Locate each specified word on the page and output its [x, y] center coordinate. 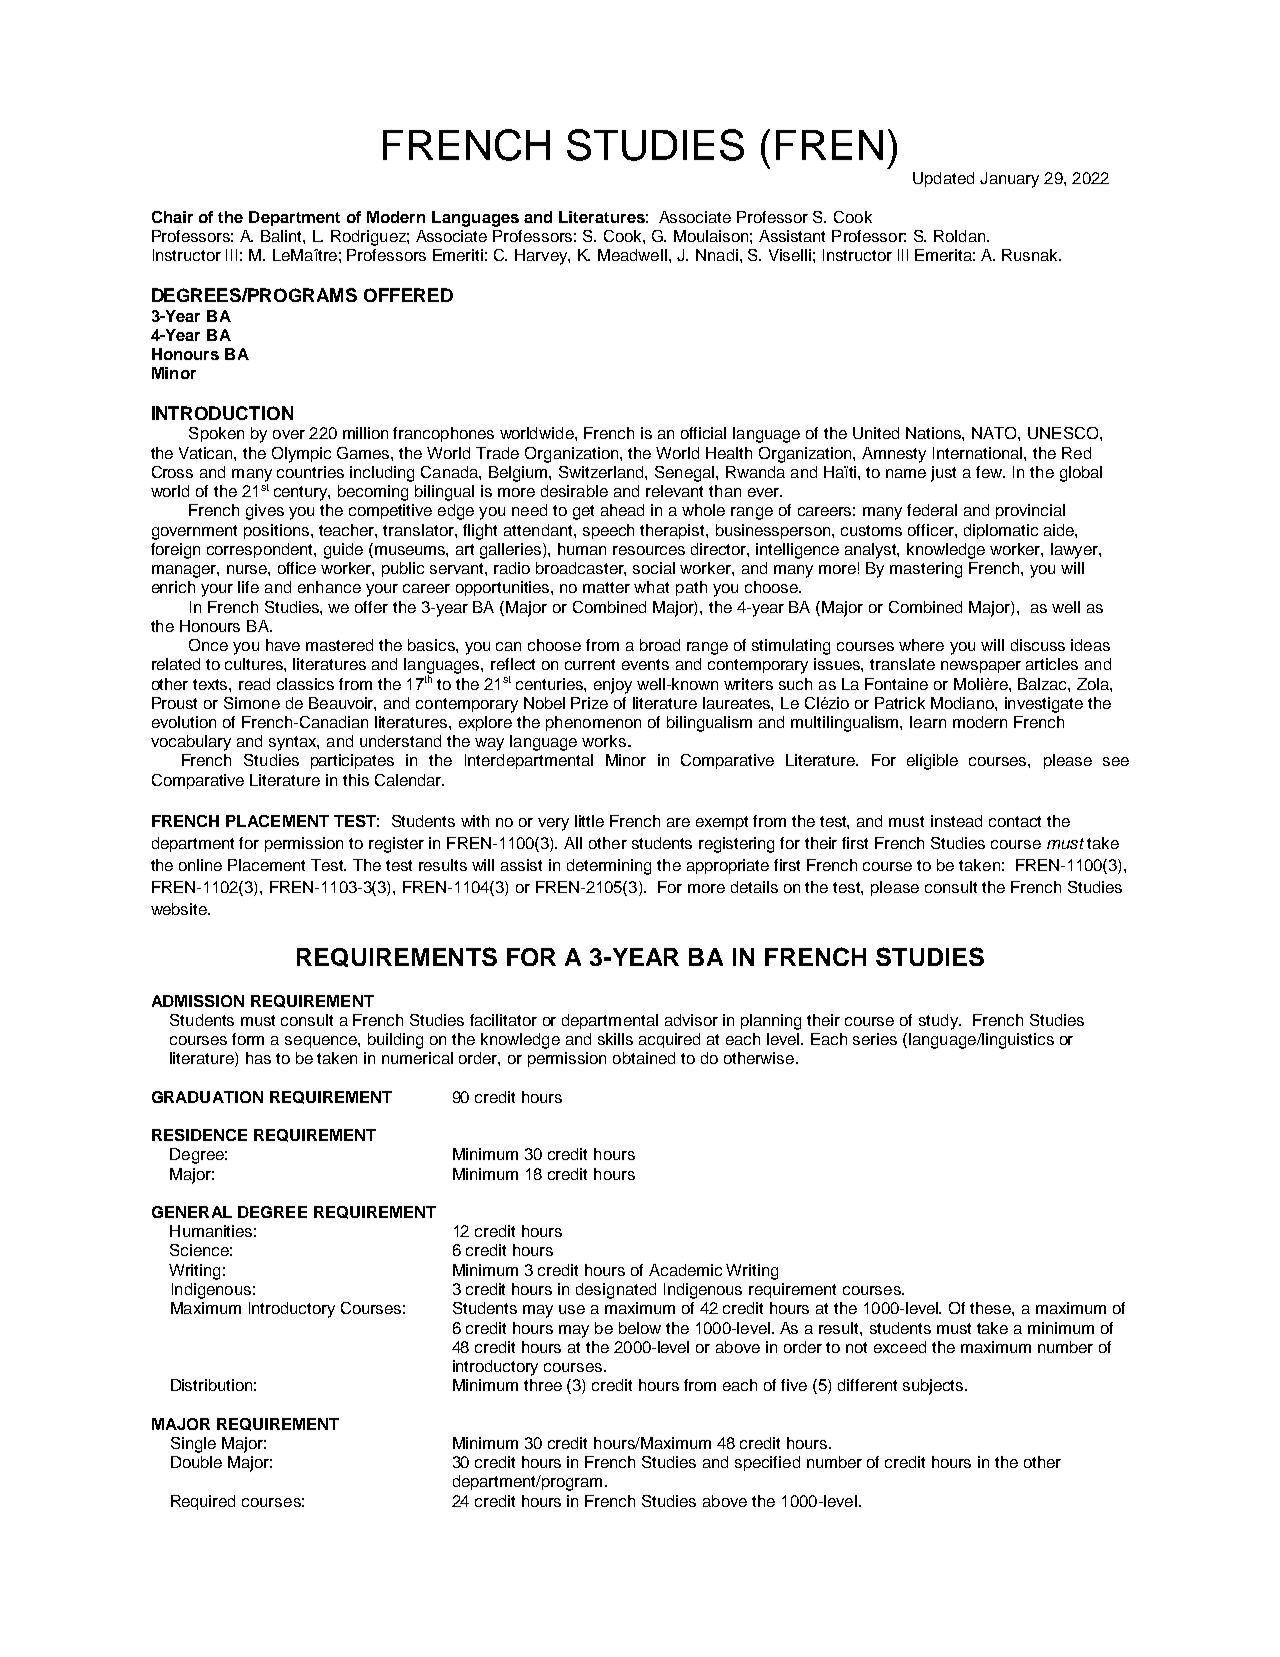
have [283, 645]
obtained [644, 1058]
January [1009, 180]
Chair [172, 217]
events [645, 664]
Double [196, 1462]
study [939, 1022]
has [258, 1058]
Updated [943, 179]
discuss [1038, 645]
